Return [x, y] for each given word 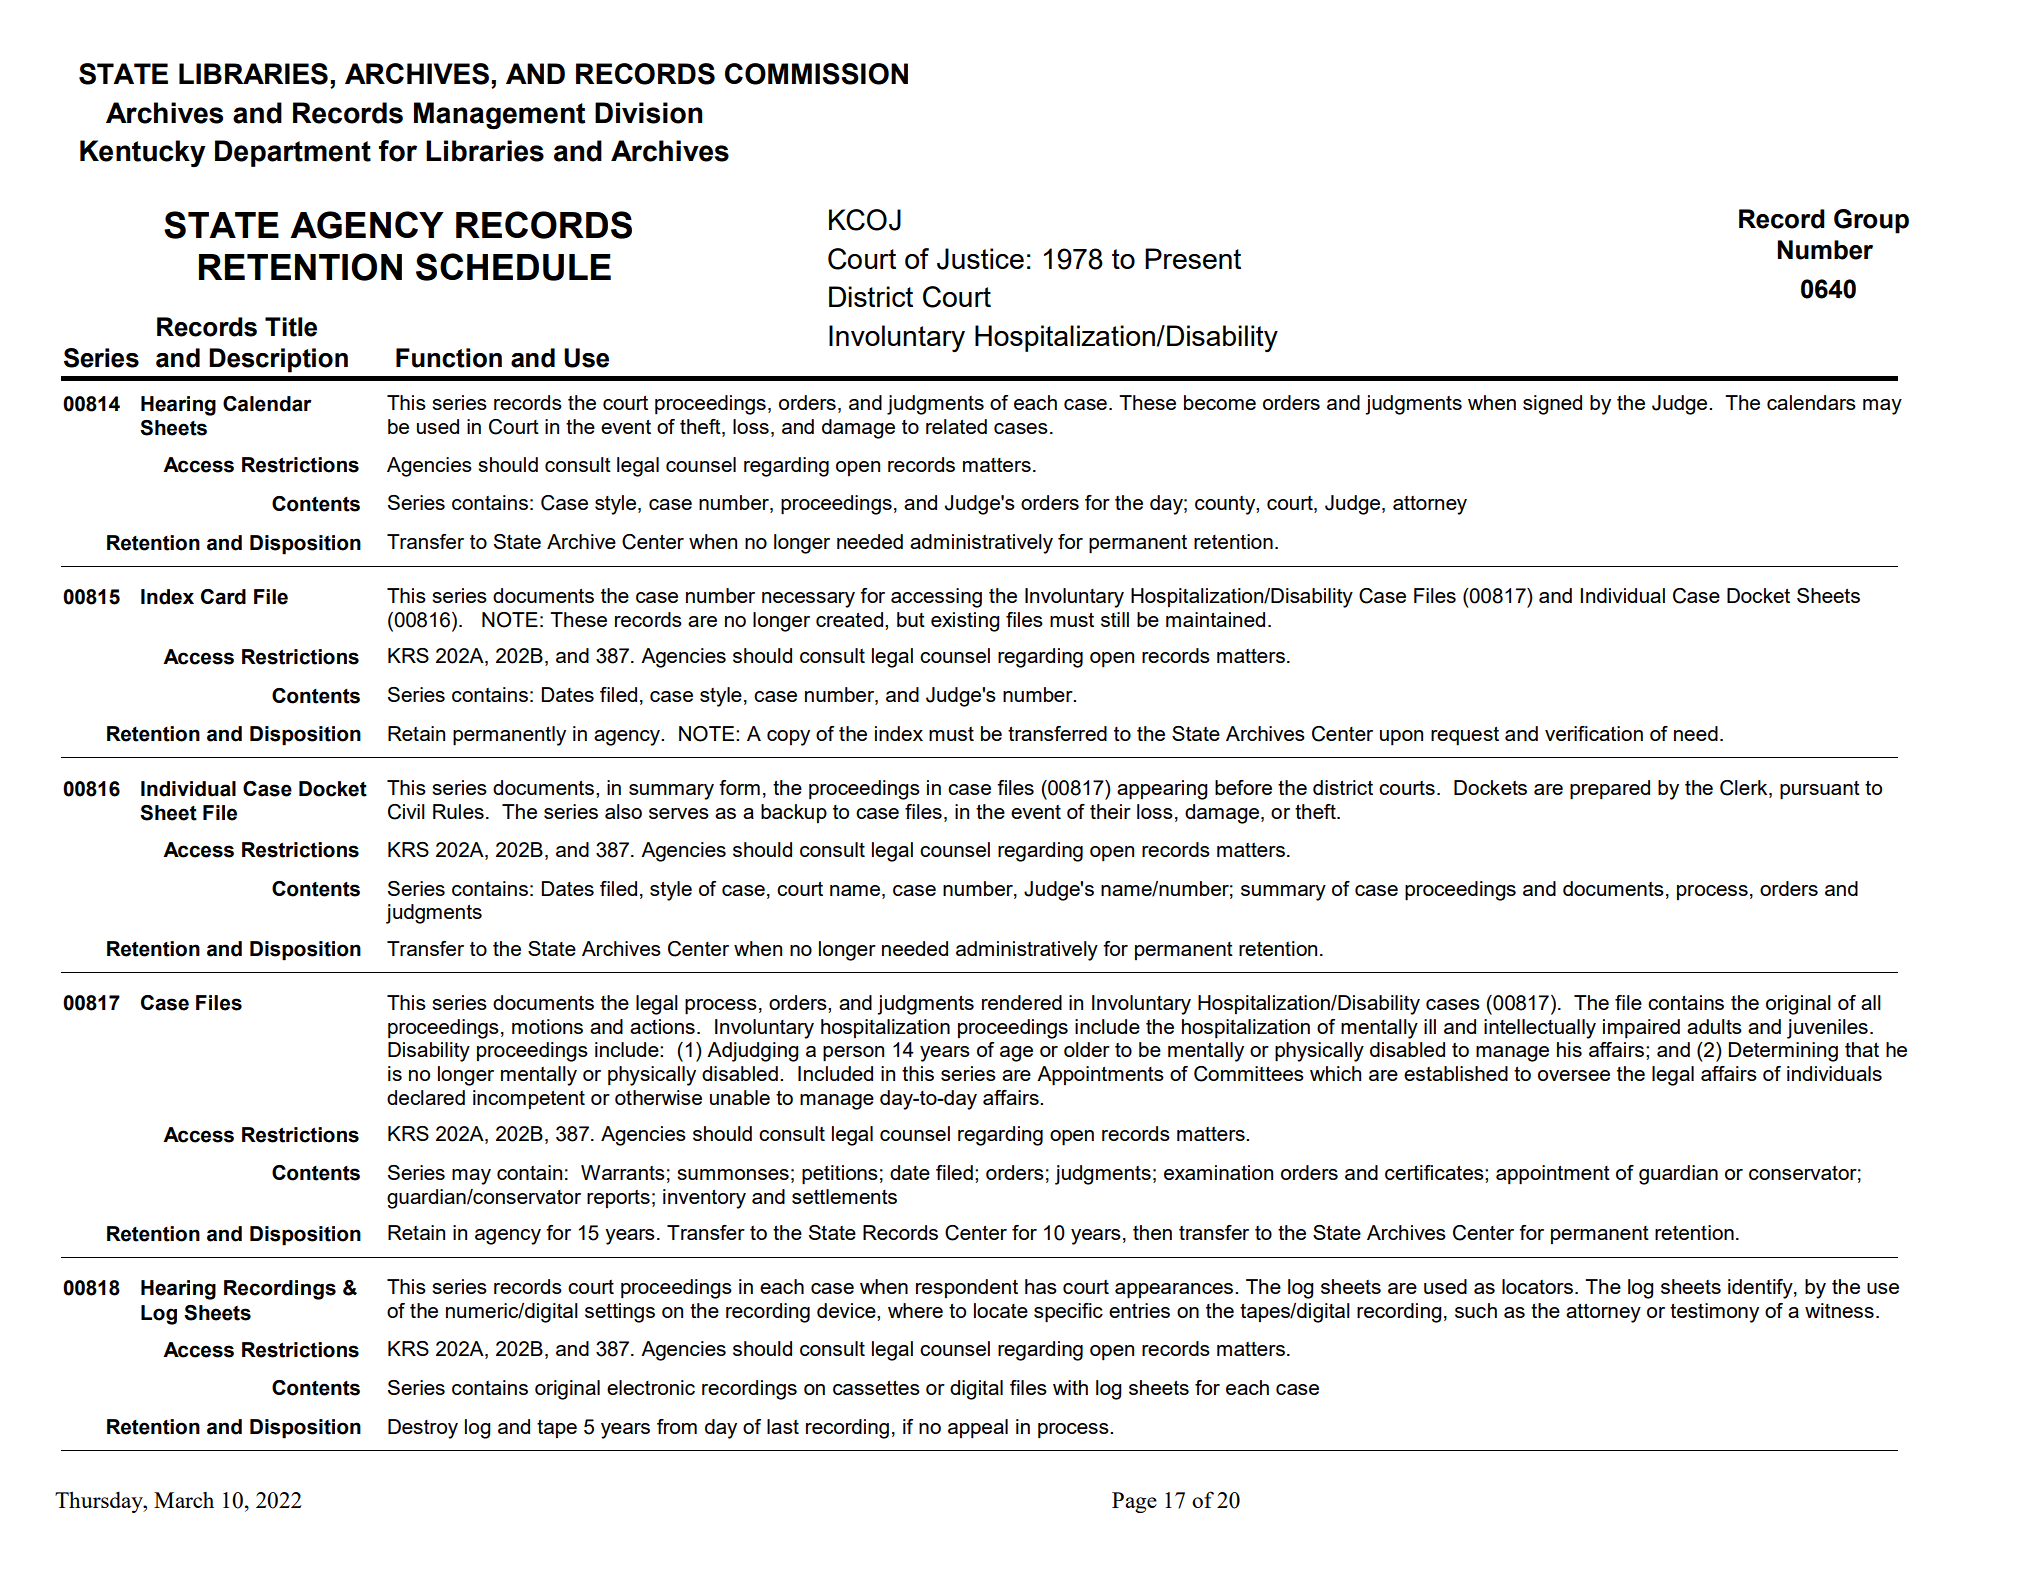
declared [426, 1097]
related [956, 426]
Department [293, 153]
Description [278, 360]
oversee [1574, 1075]
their [1110, 811]
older [1087, 1049]
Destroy [423, 1429]
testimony [1714, 1313]
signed [1552, 405]
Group [1871, 221]
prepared [1610, 790]
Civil [406, 812]
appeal [978, 1429]
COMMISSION [816, 74]
